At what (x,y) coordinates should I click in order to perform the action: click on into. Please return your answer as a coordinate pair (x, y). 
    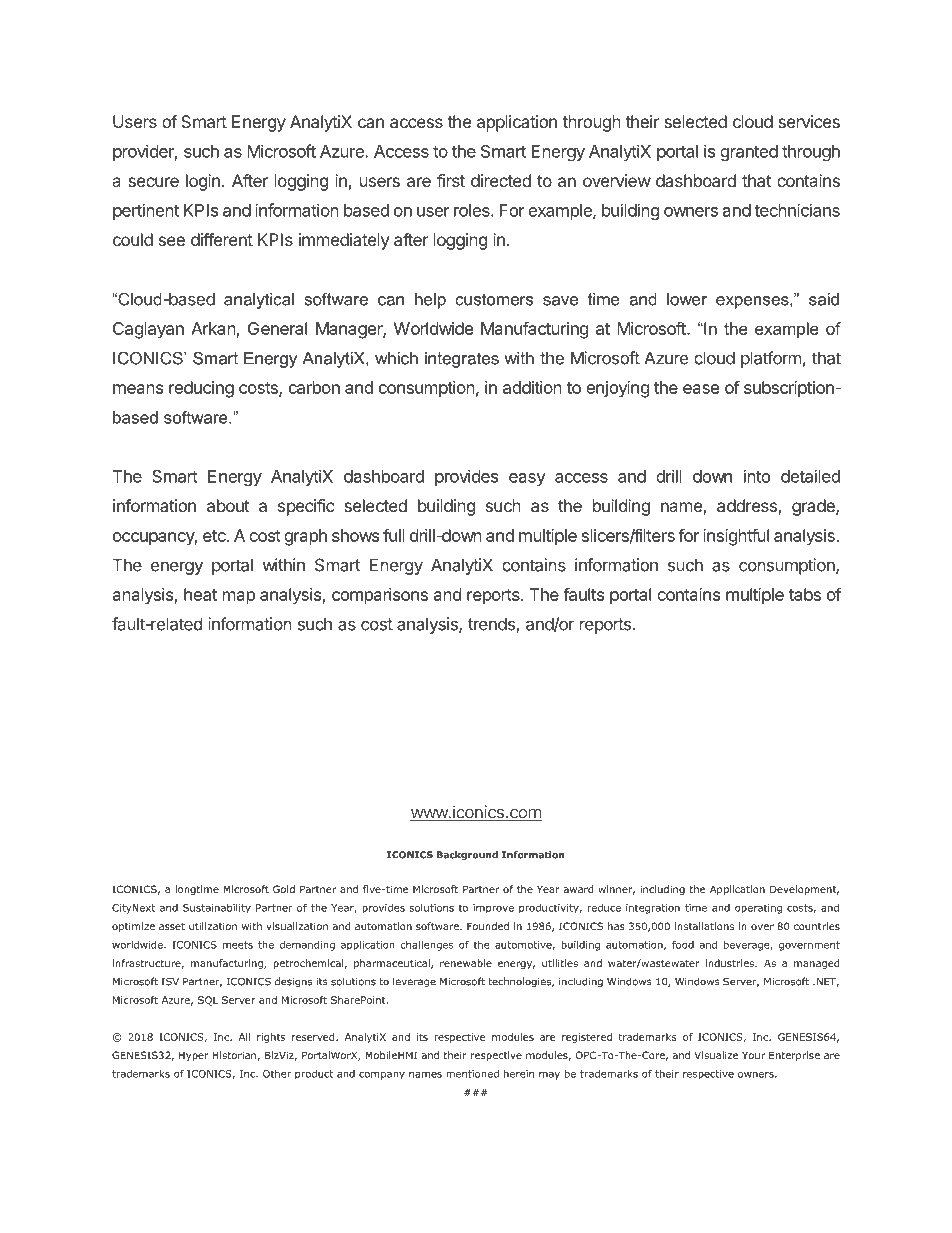
    Looking at the image, I should click on (757, 476).
